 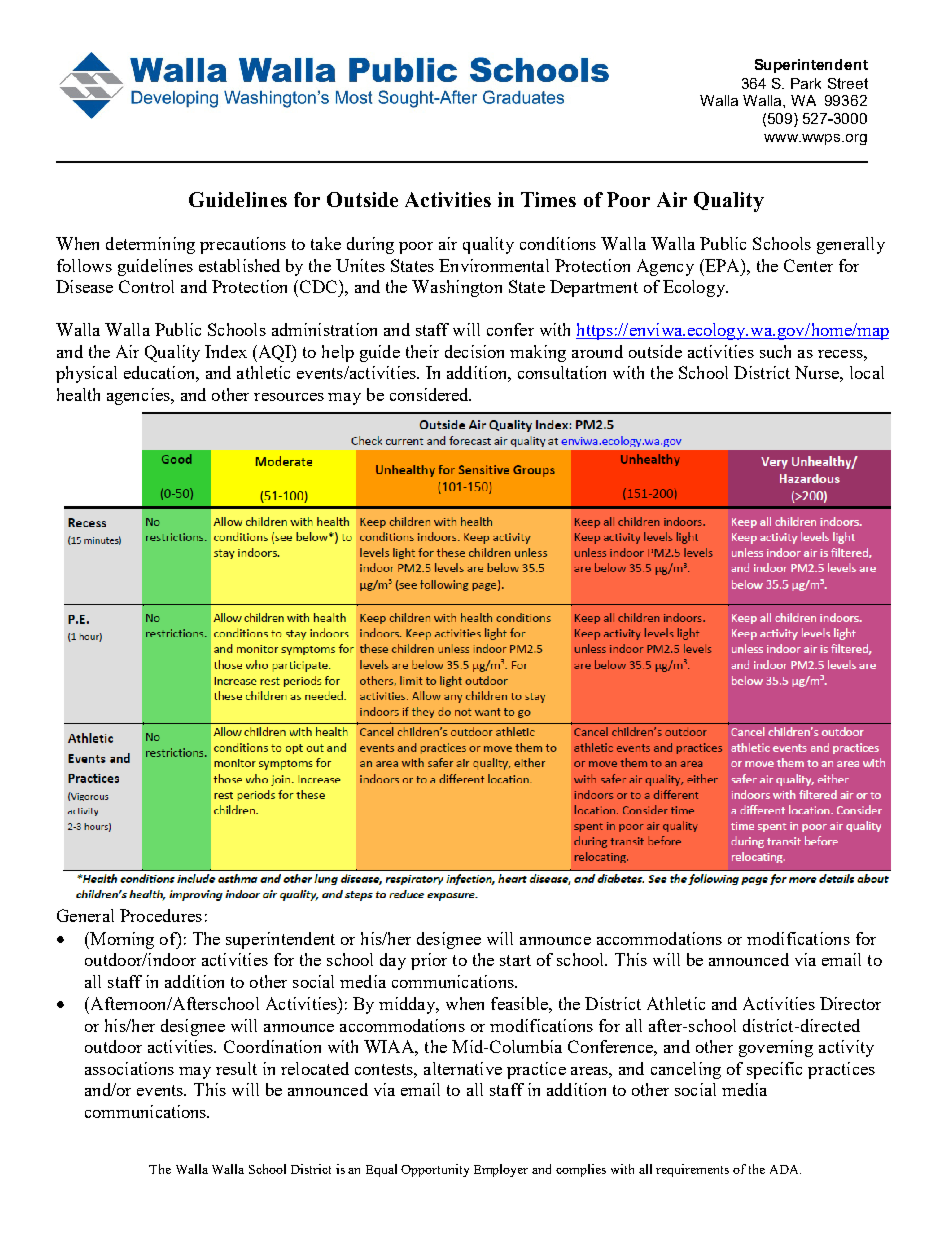 What do you see at coordinates (867, 372) in the document?
I see `local` at bounding box center [867, 372].
